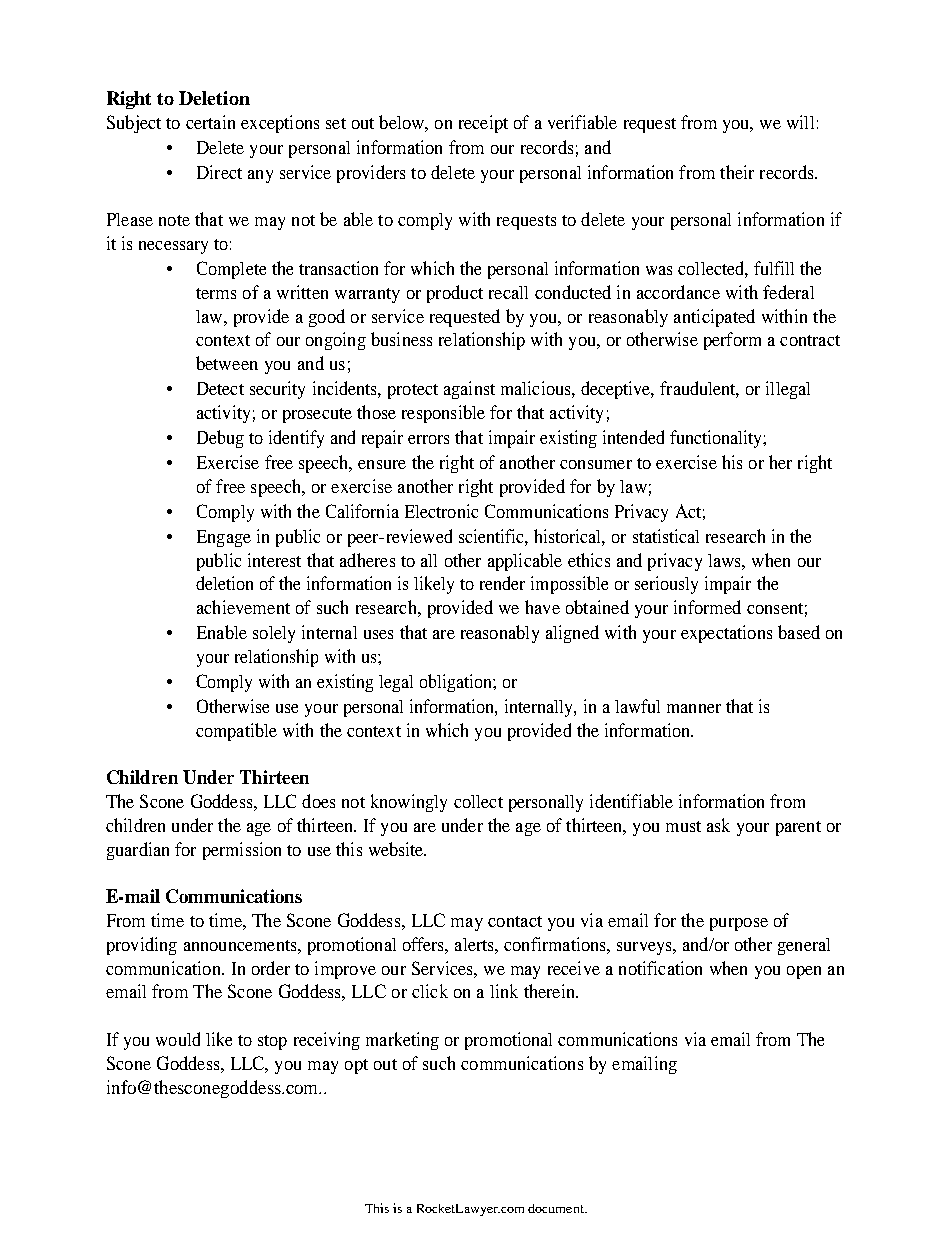 The height and width of the screenshot is (1233, 952). What do you see at coordinates (469, 390) in the screenshot?
I see `against` at bounding box center [469, 390].
